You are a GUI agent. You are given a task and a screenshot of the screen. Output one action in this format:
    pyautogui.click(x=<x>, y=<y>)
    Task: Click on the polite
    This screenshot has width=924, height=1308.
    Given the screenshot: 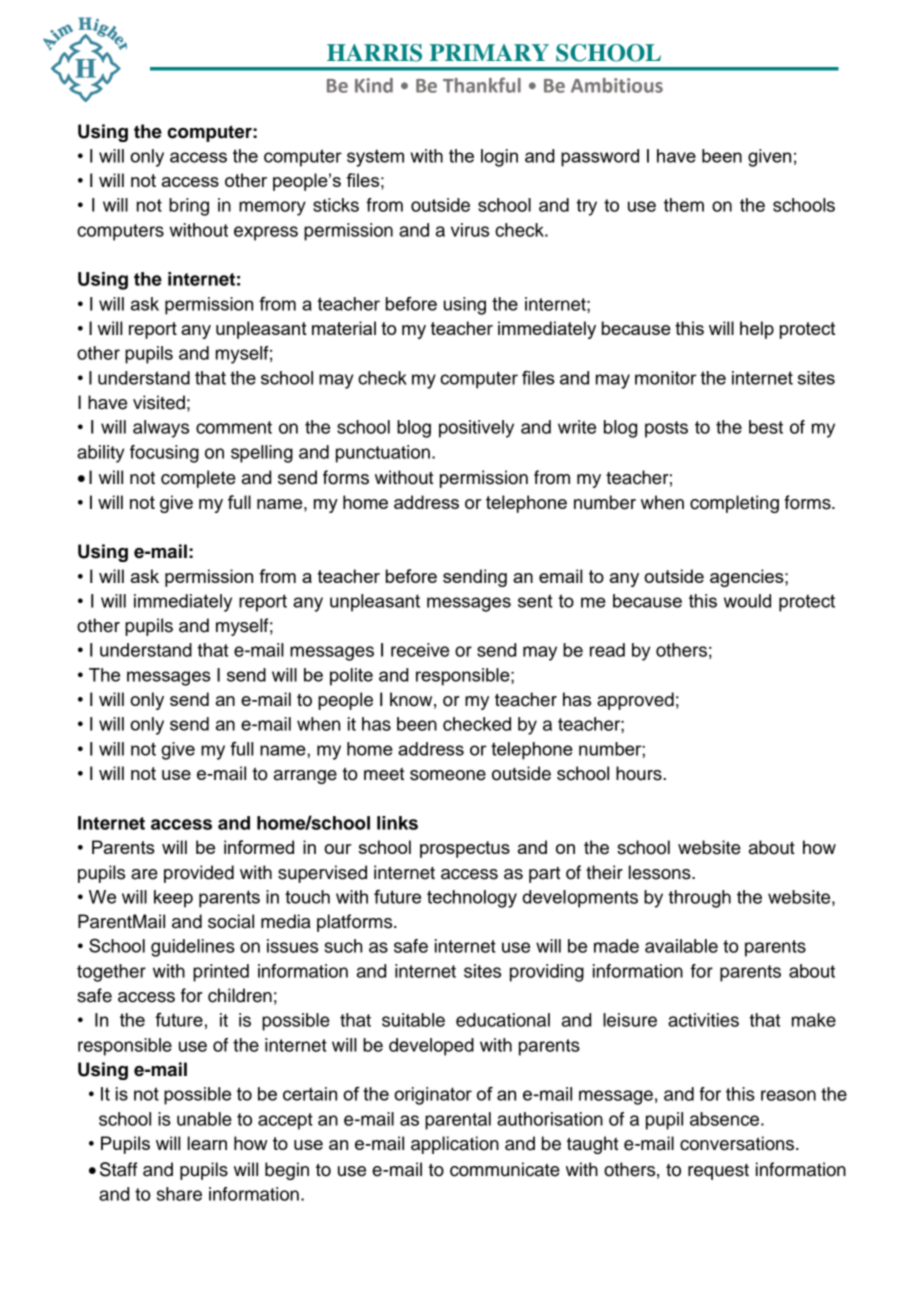 What is the action you would take?
    pyautogui.click(x=351, y=677)
